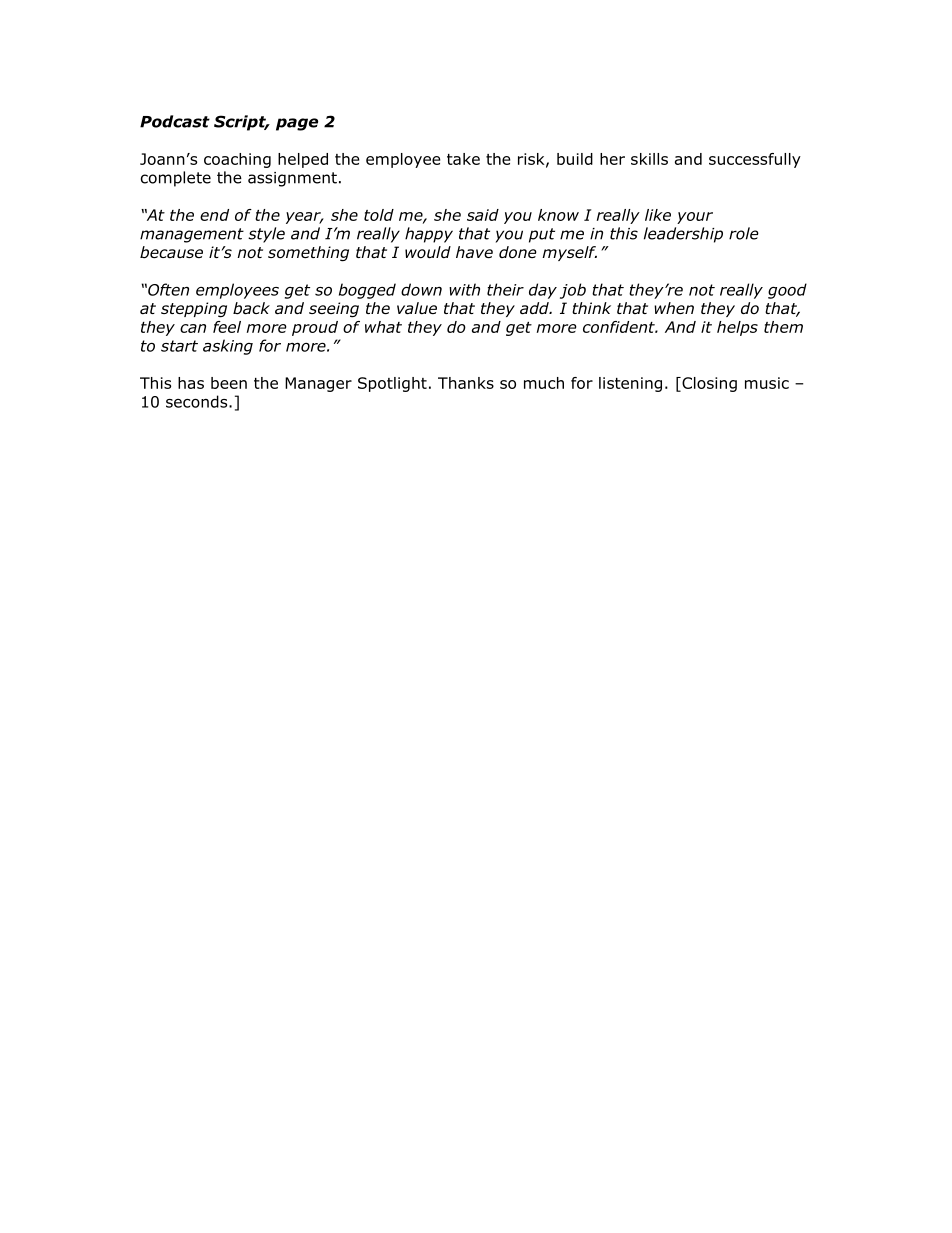 This image has height=1233, width=952. What do you see at coordinates (292, 179) in the image?
I see `assignment` at bounding box center [292, 179].
